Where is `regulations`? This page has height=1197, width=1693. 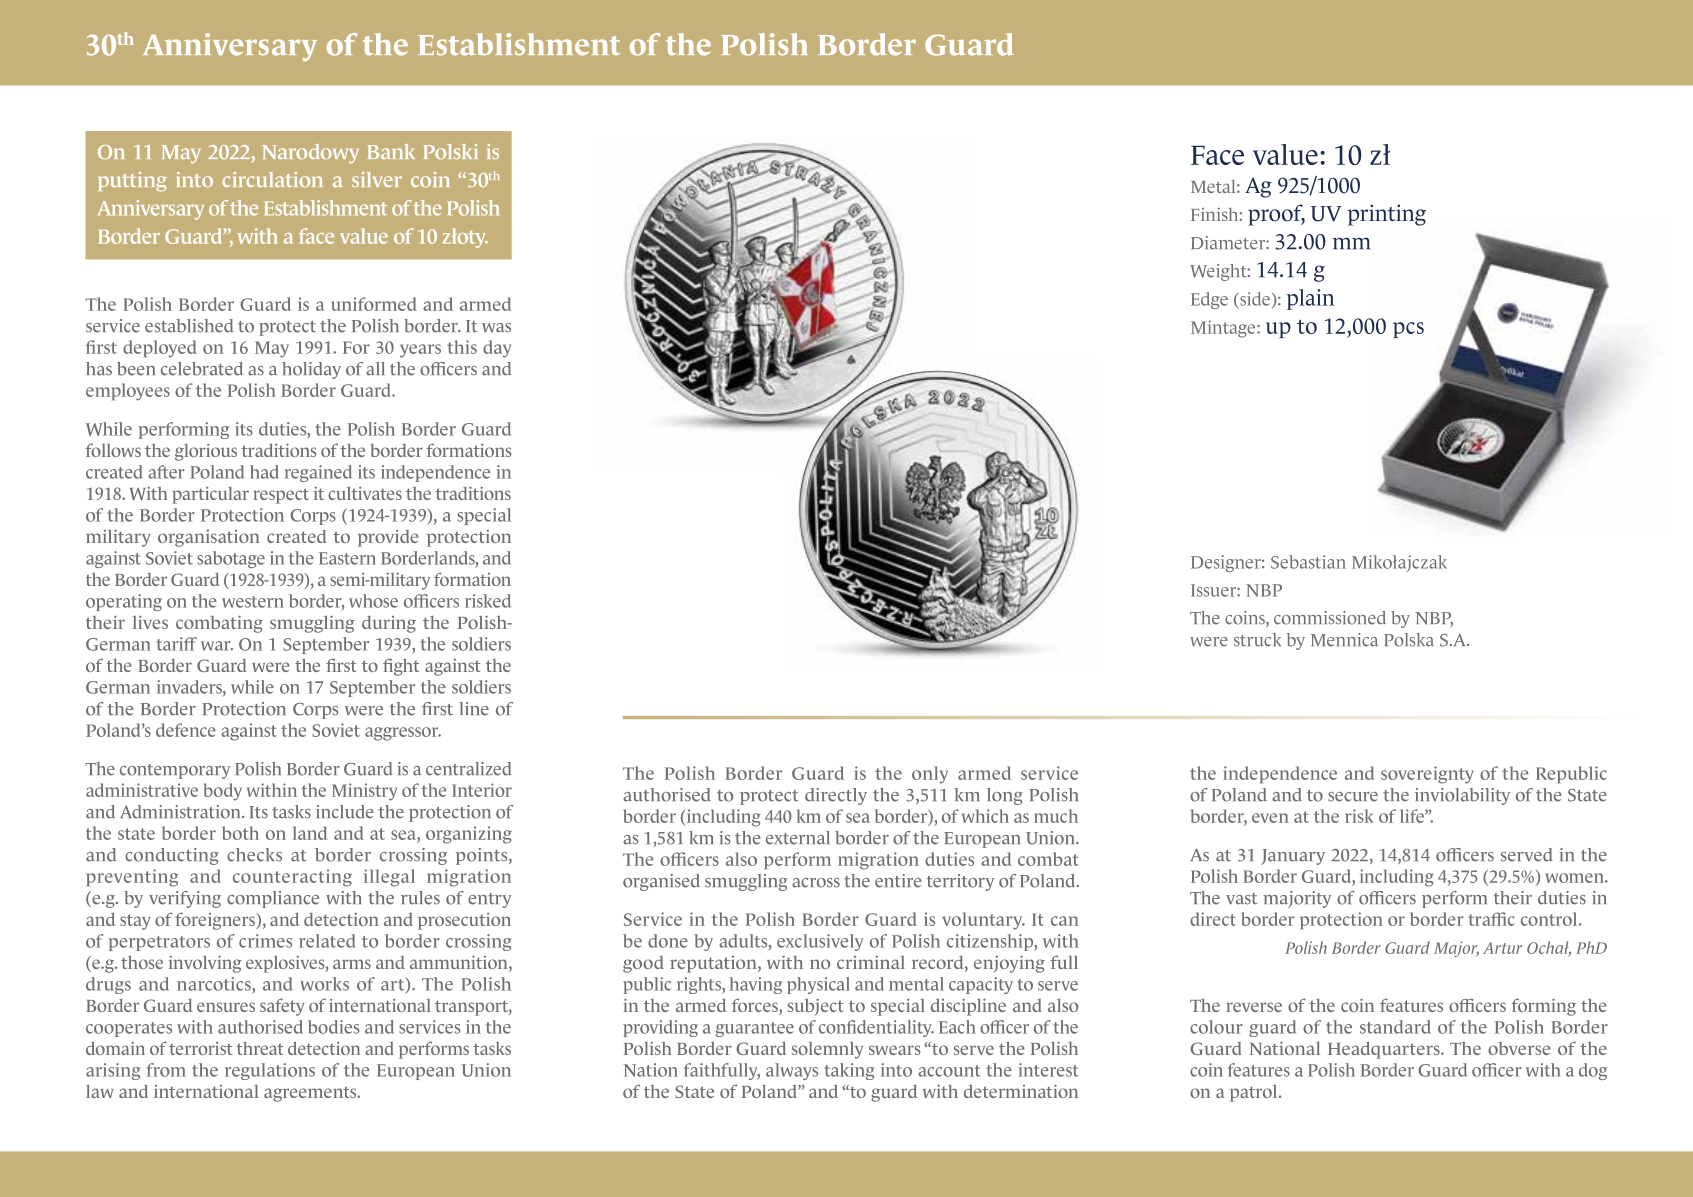 regulations is located at coordinates (270, 1071).
